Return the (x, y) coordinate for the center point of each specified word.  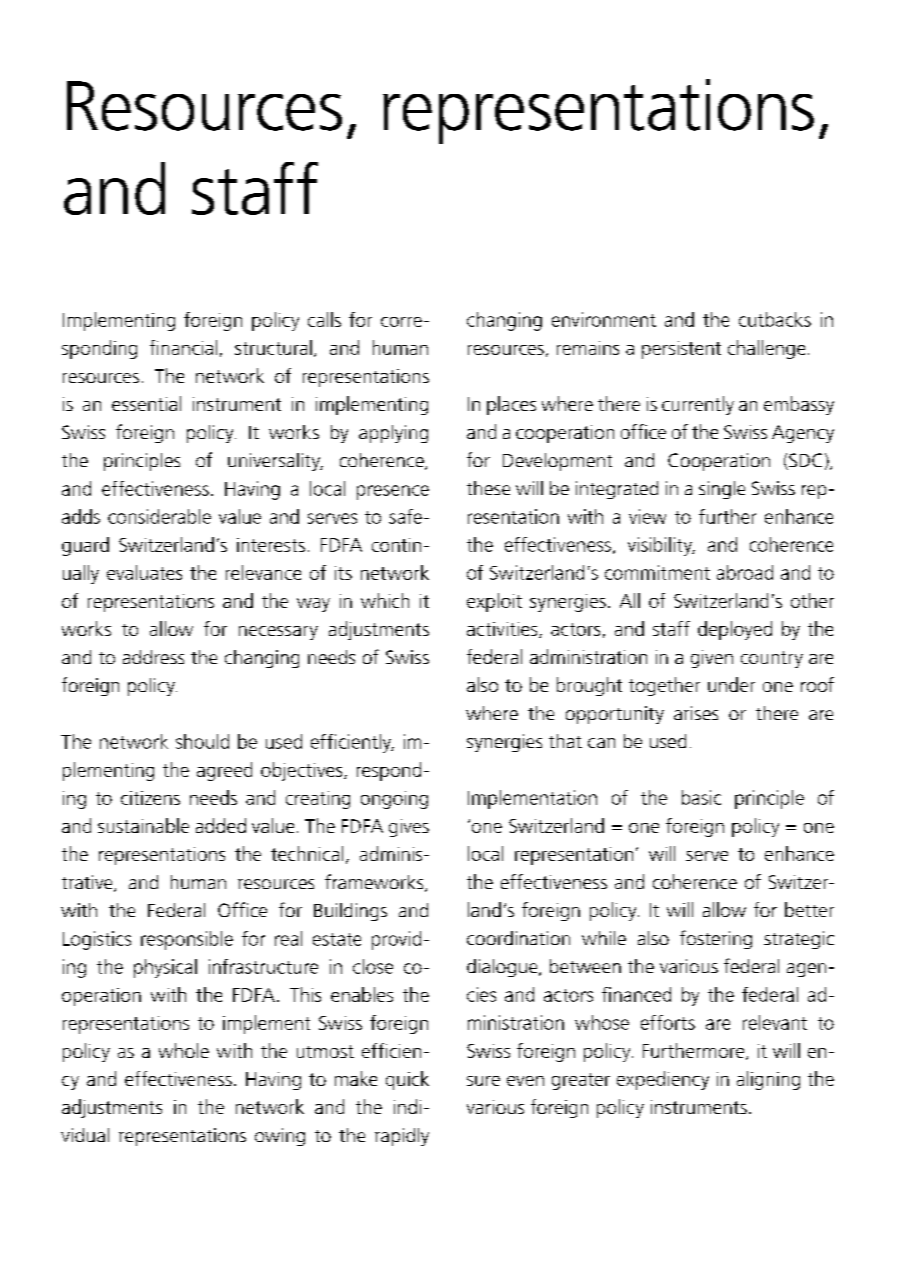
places (511, 405)
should (202, 741)
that (565, 741)
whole (184, 1050)
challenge (766, 349)
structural (273, 347)
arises (696, 713)
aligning (768, 1080)
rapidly (402, 1137)
